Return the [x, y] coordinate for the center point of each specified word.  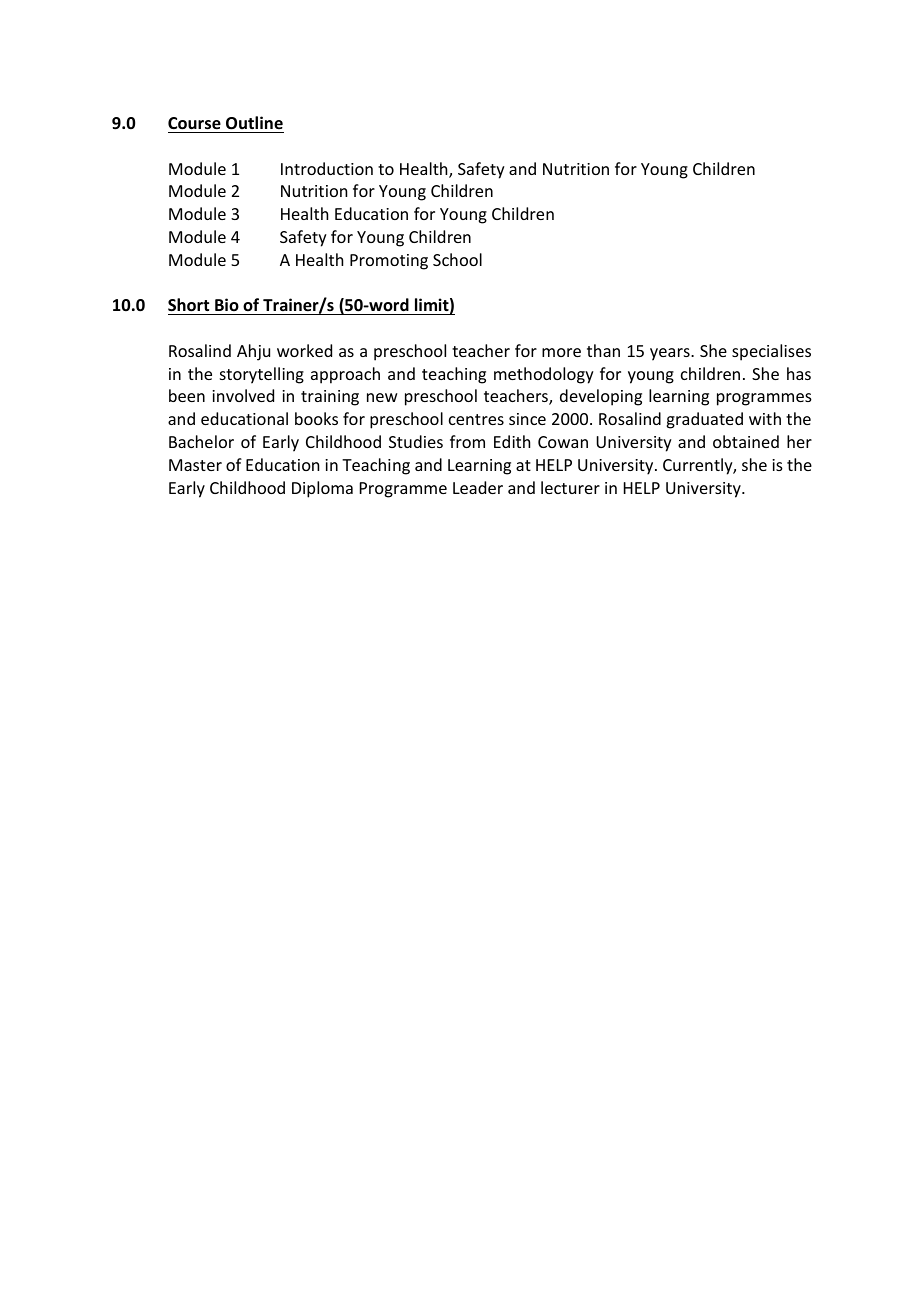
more [561, 352]
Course [194, 123]
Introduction [327, 168]
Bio [227, 306]
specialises [771, 352]
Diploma [322, 489]
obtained [746, 441]
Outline [254, 123]
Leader [478, 487]
